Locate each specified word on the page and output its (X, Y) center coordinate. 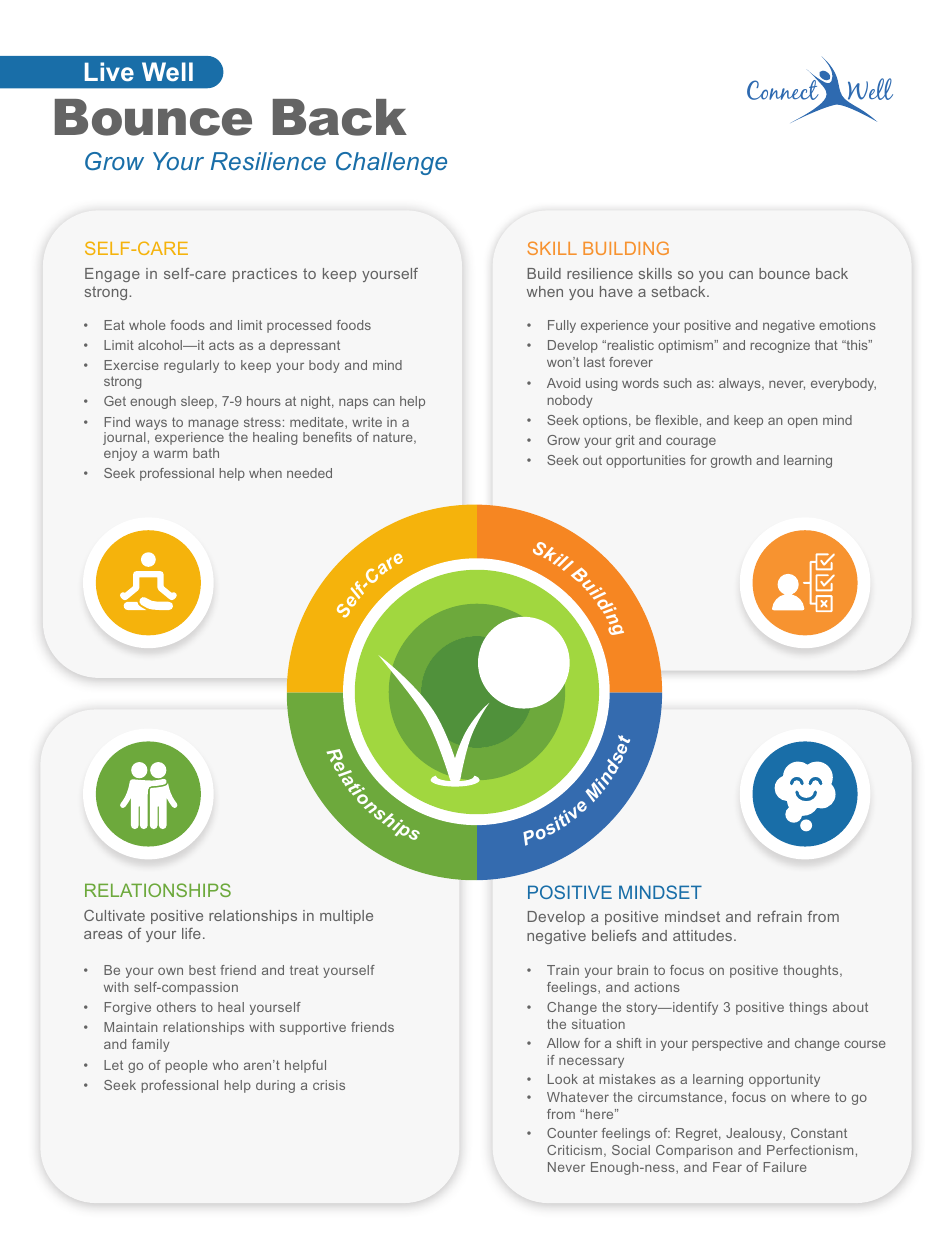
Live (109, 71)
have (616, 291)
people (186, 1066)
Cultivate (114, 915)
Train (563, 970)
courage (691, 442)
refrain (780, 916)
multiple (346, 917)
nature (394, 438)
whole (147, 325)
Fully (562, 326)
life (191, 933)
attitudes (704, 935)
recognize (780, 346)
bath (206, 453)
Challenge (391, 163)
